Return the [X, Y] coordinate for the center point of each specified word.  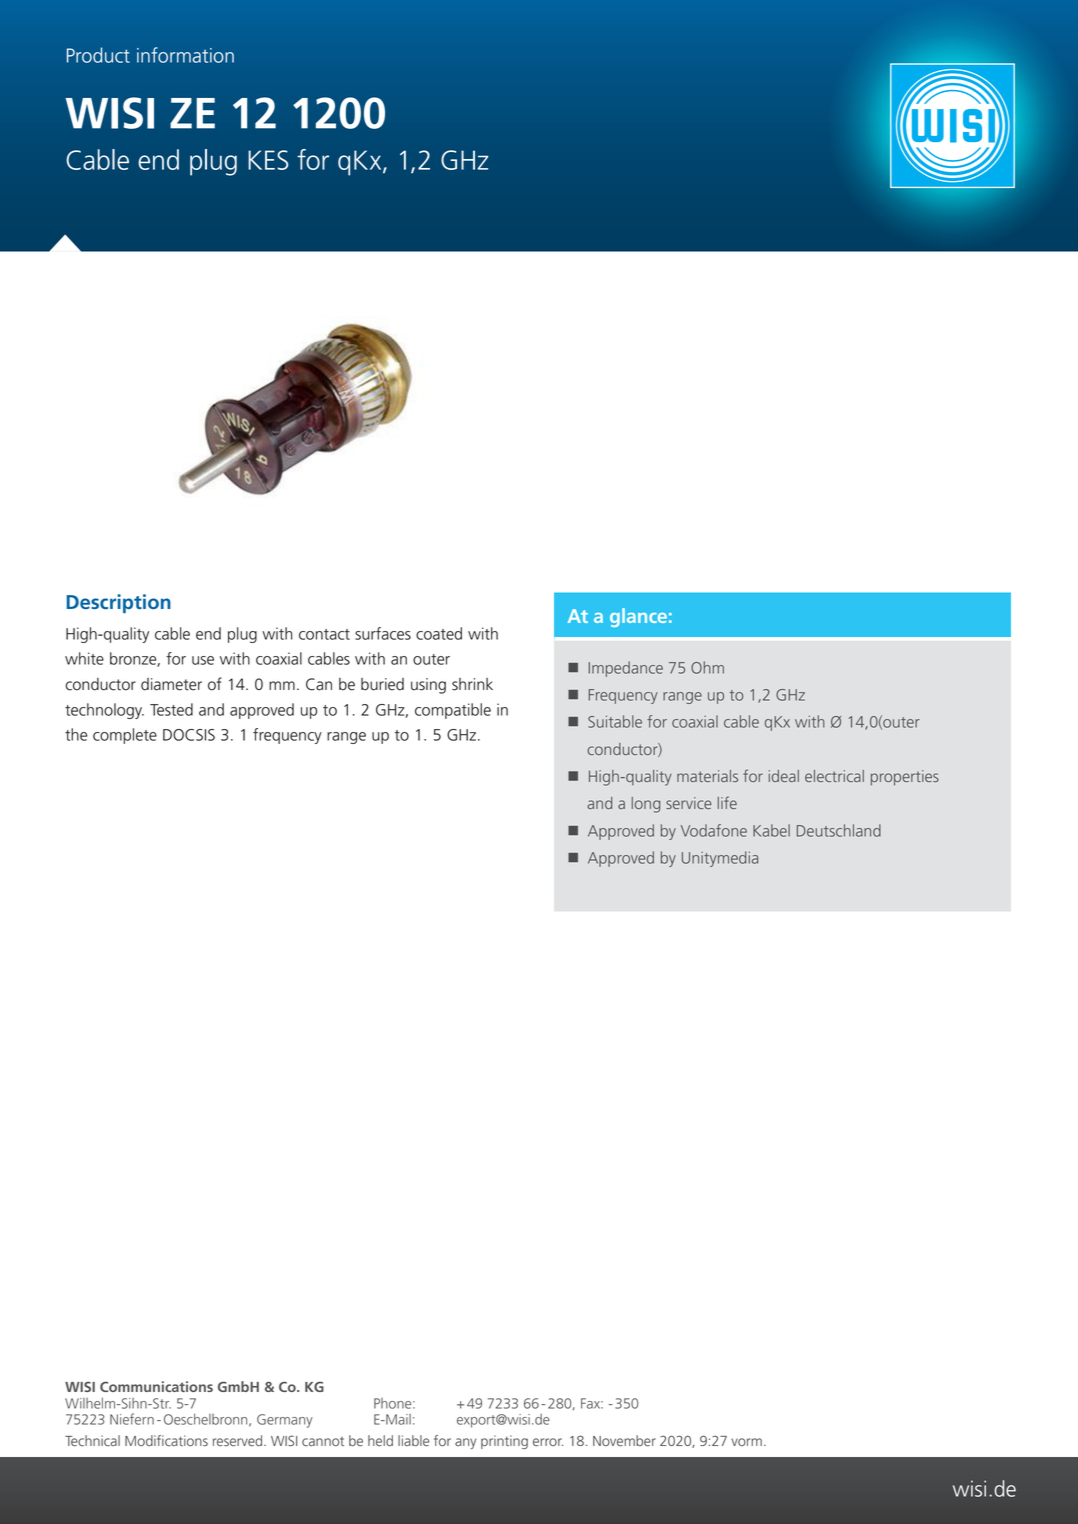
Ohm [707, 667]
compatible [453, 711]
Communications [156, 1386]
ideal [784, 776]
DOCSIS [189, 735]
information [185, 55]
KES [268, 160]
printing [504, 1442]
